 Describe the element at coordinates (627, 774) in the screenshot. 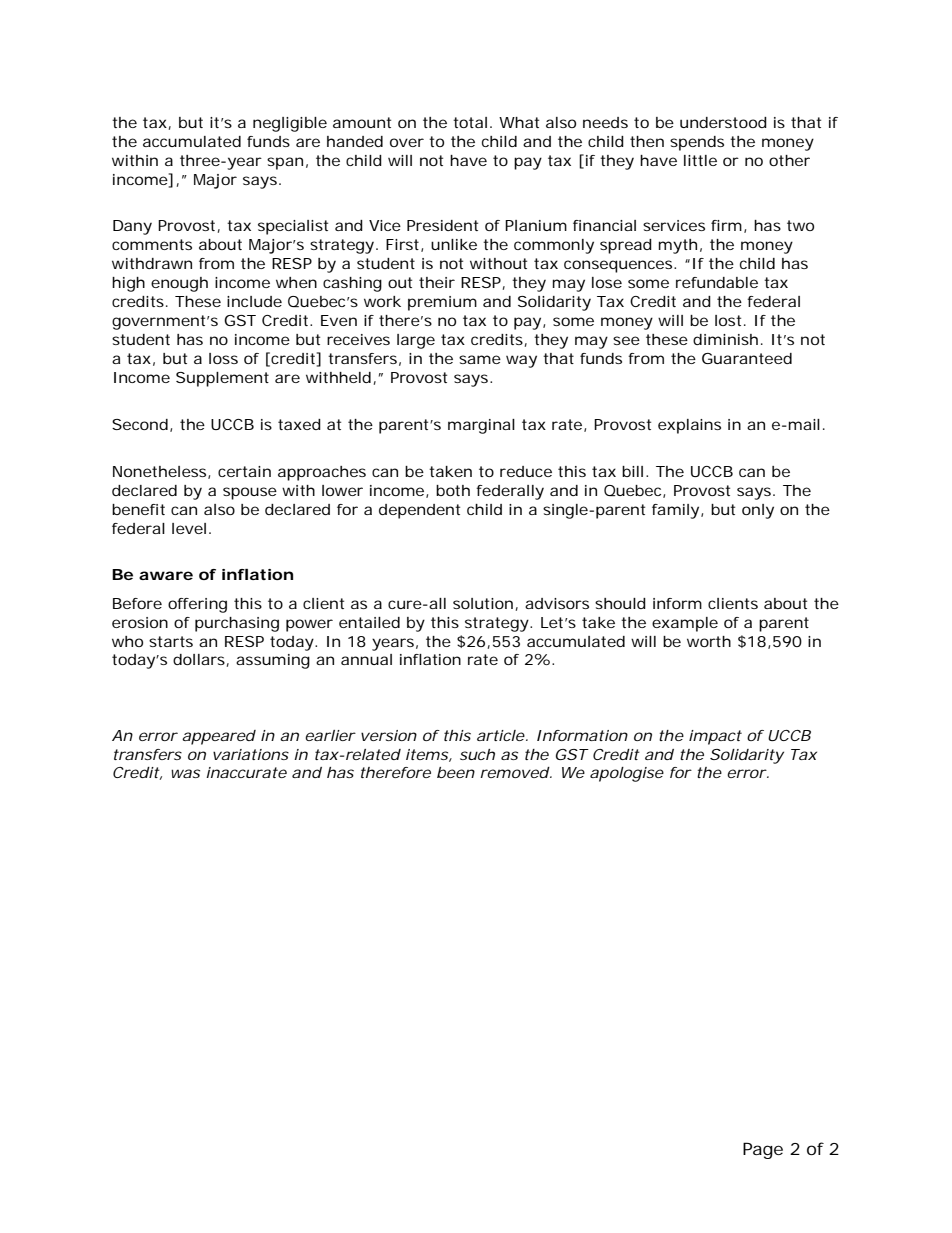

I see `apologise` at that location.
